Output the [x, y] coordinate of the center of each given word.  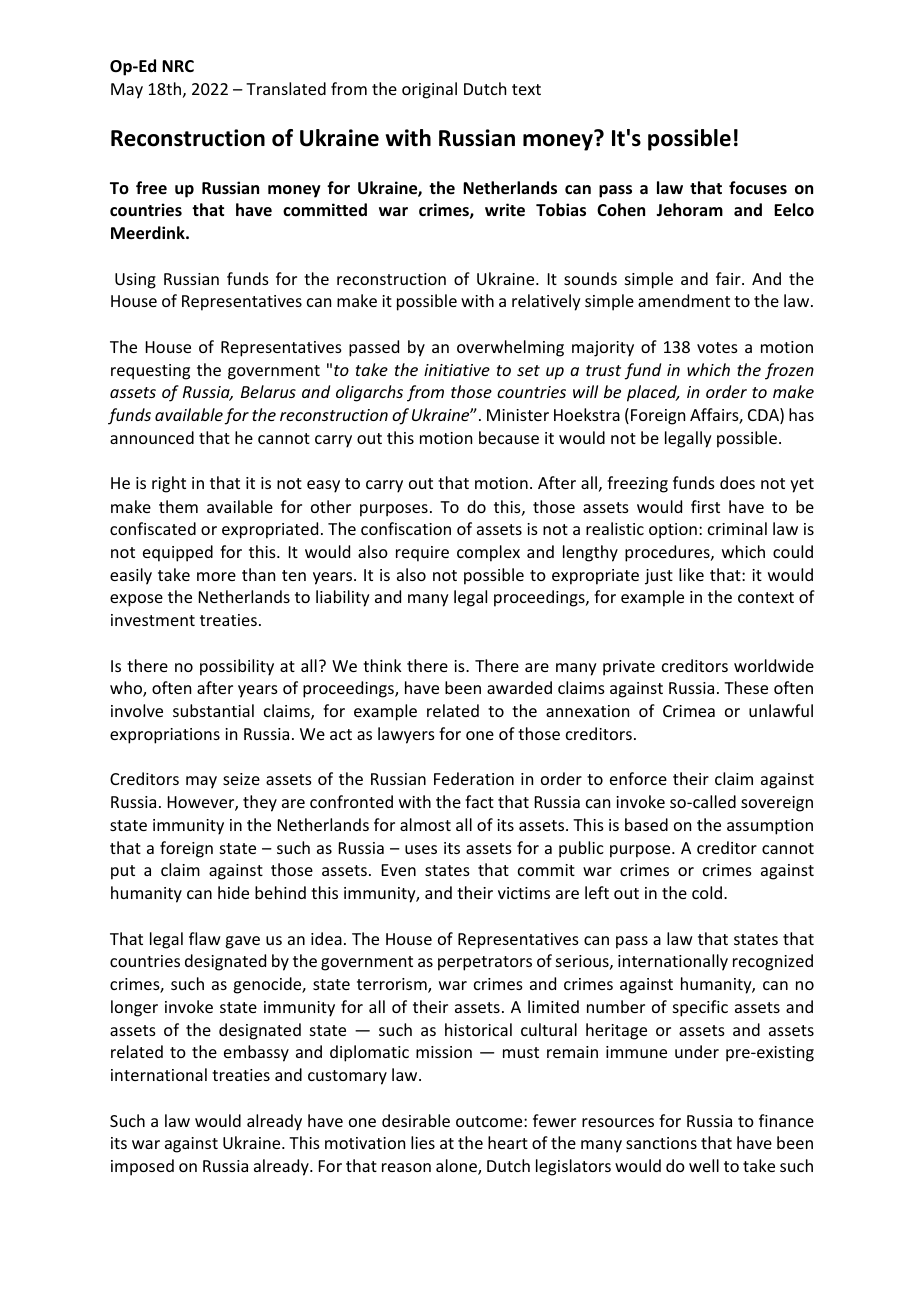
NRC [178, 66]
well [704, 1165]
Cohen [621, 209]
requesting [150, 372]
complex [488, 553]
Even [399, 870]
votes [717, 347]
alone [457, 1167]
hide [233, 892]
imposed [142, 1167]
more [216, 576]
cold [707, 892]
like [691, 574]
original [429, 90]
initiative [457, 370]
